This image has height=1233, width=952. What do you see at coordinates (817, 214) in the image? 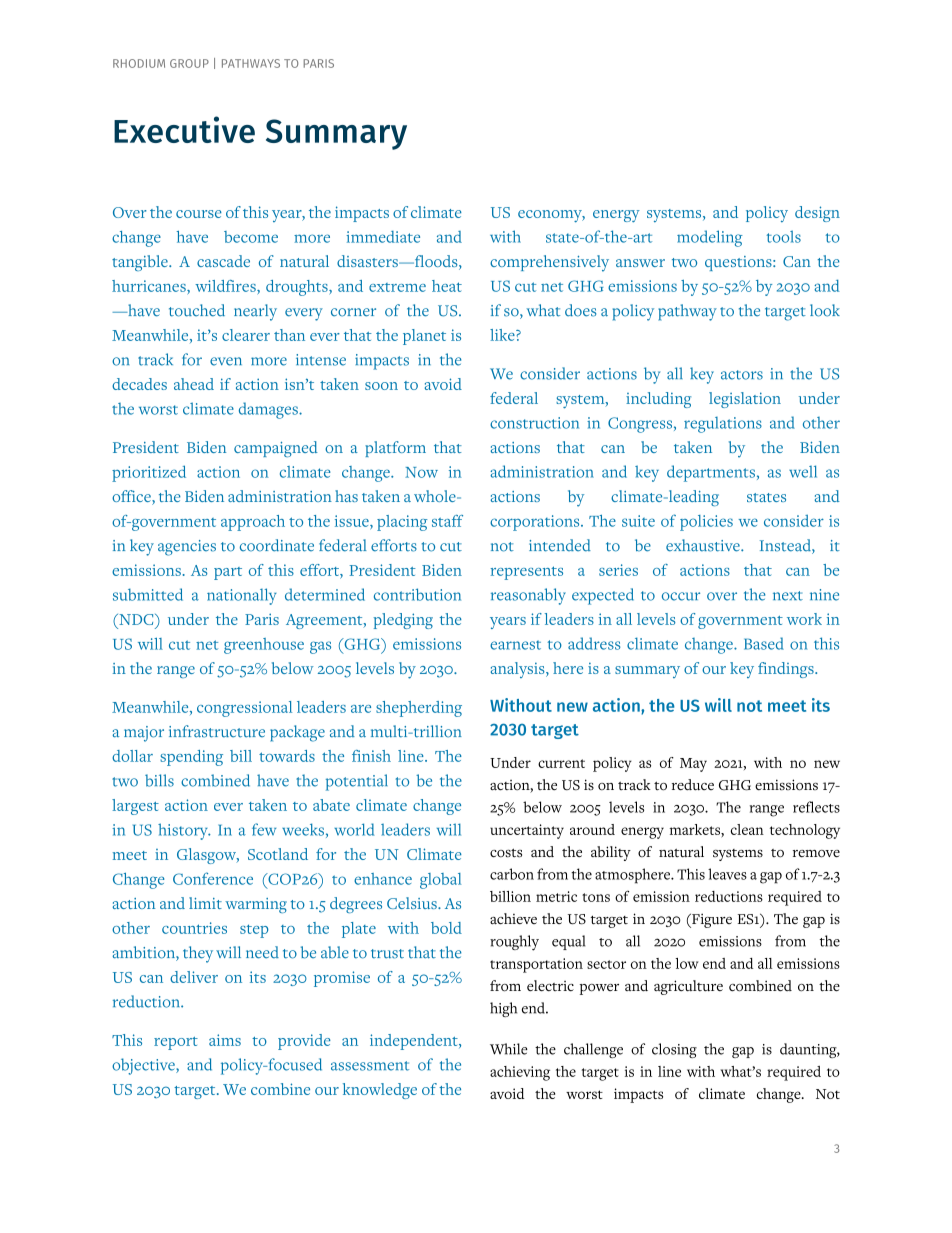
I see `design` at bounding box center [817, 214].
